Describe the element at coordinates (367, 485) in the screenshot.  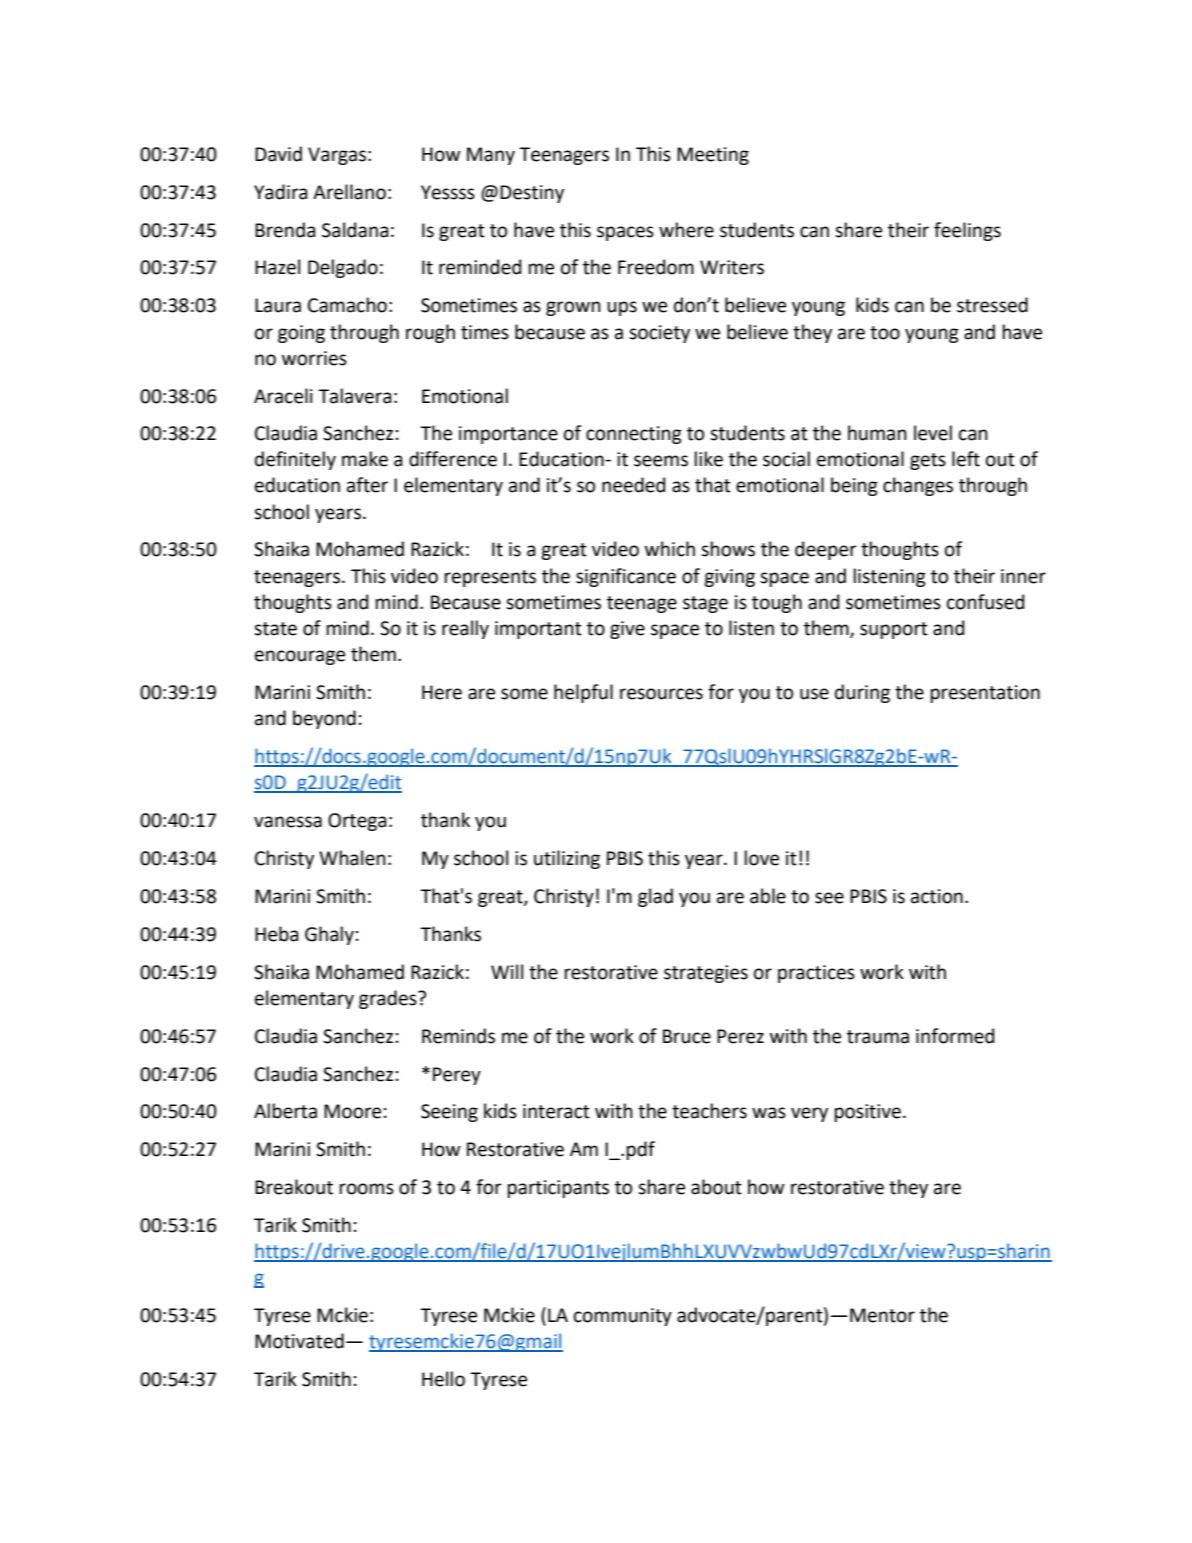
I see `after` at that location.
